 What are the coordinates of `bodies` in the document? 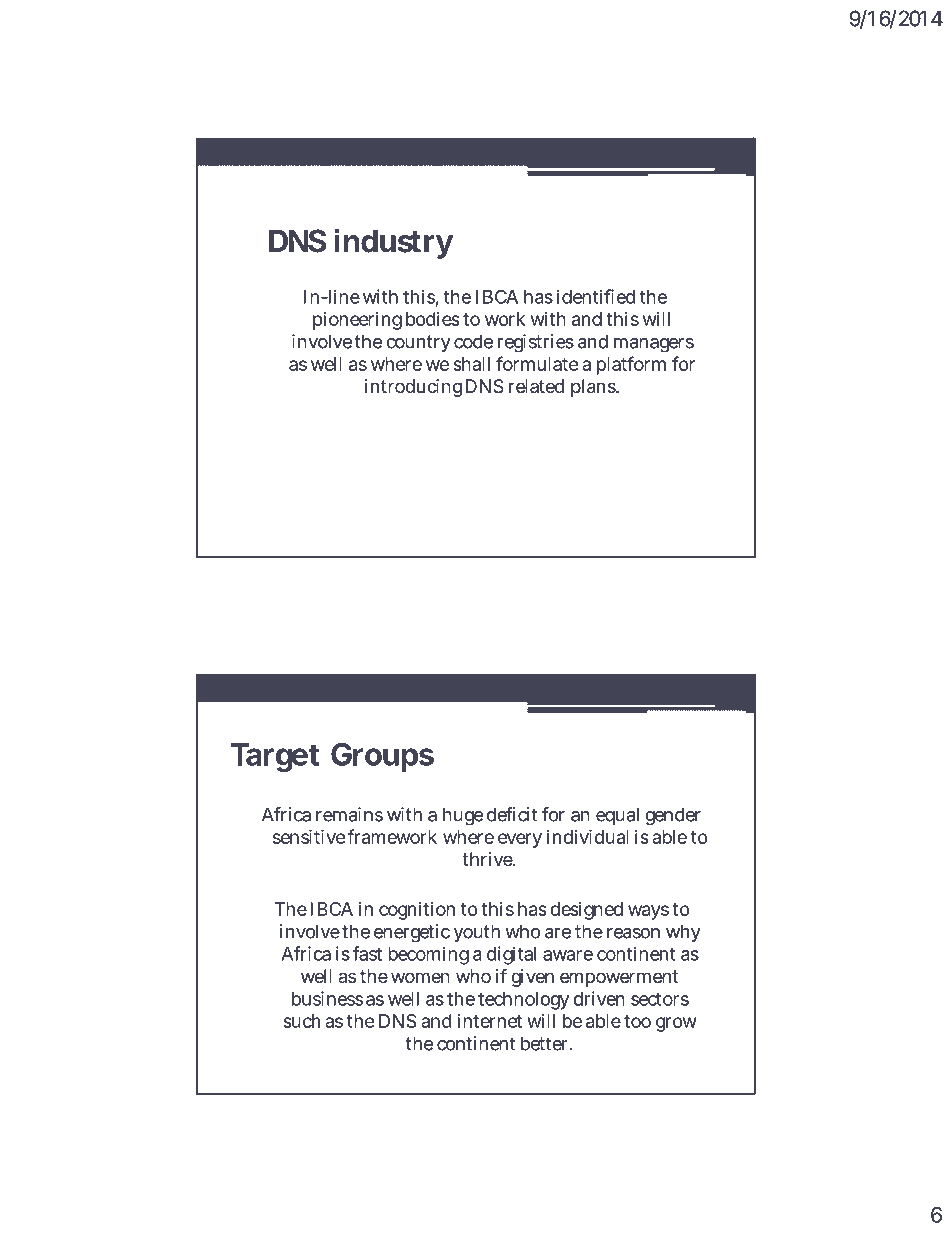 It's located at (433, 319).
